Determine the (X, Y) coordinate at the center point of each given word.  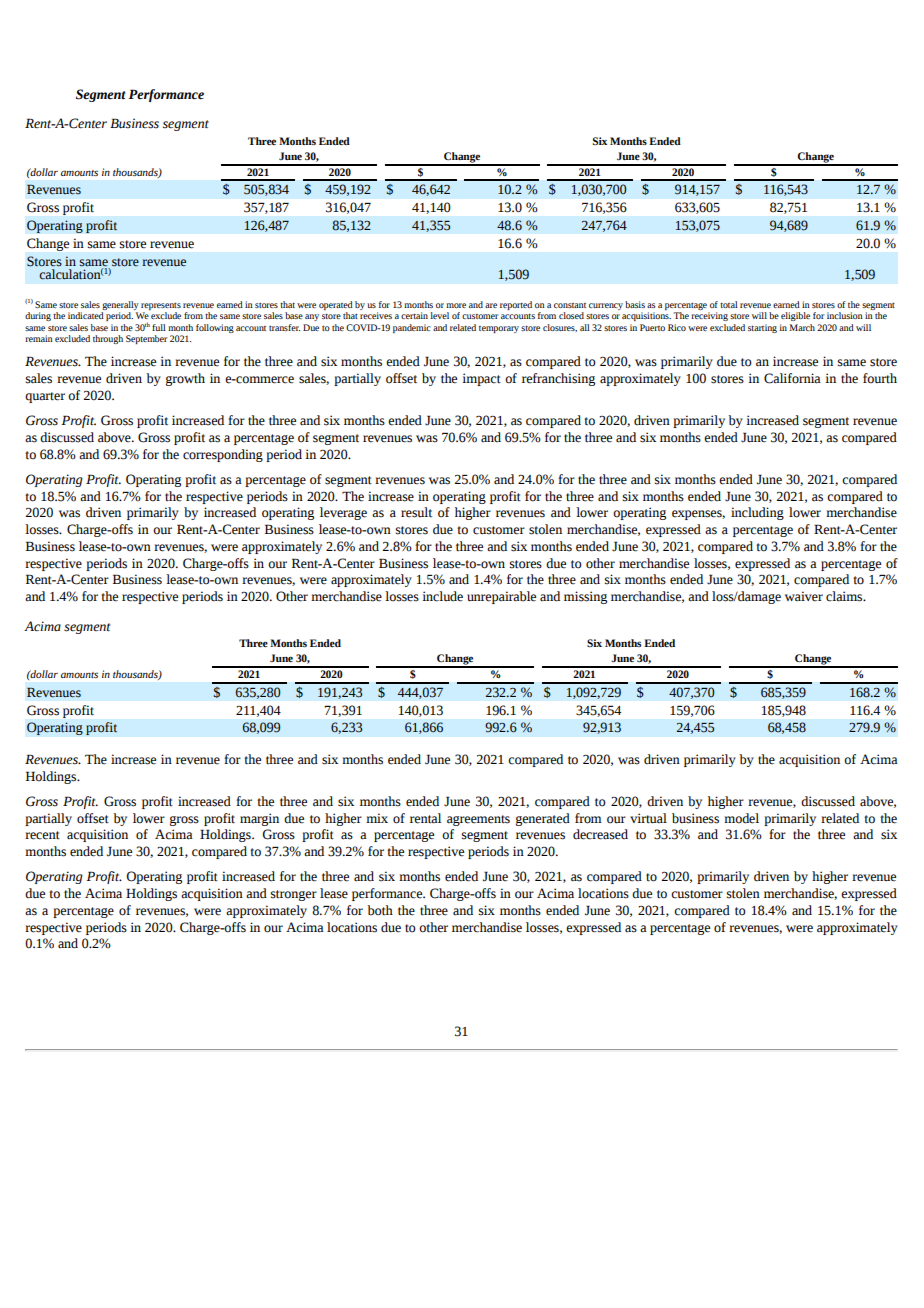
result (416, 512)
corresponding (223, 455)
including (757, 513)
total (729, 304)
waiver (804, 596)
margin (259, 819)
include (442, 596)
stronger (294, 895)
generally (120, 305)
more (456, 305)
